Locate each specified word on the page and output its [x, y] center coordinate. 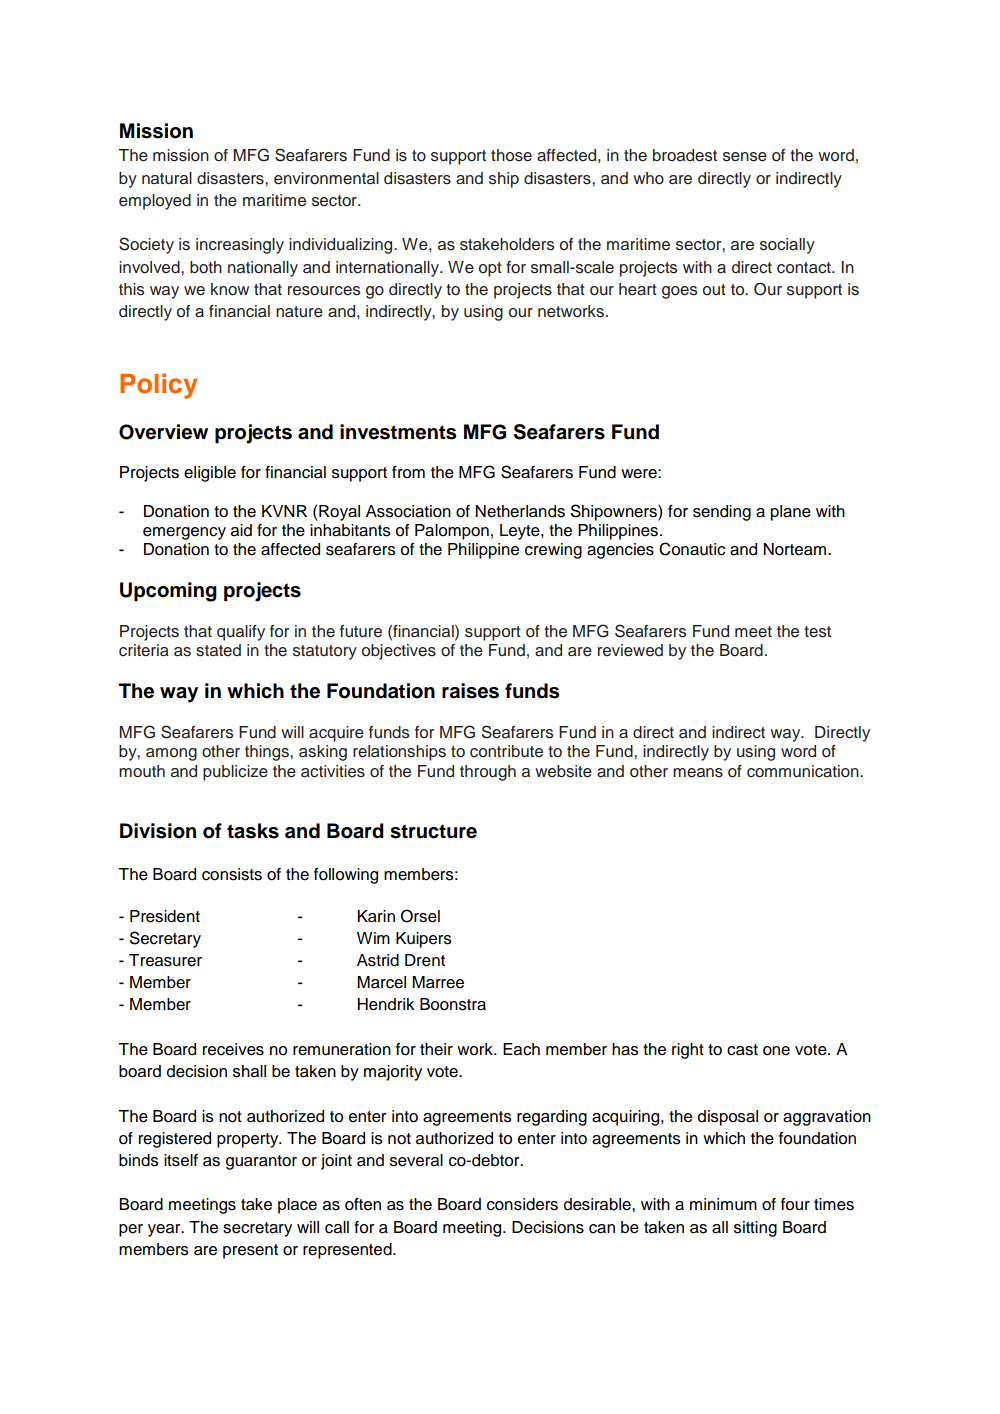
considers [522, 1204]
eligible [210, 474]
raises [470, 691]
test [817, 632]
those [511, 155]
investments [398, 432]
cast [742, 1050]
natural [167, 178]
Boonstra [453, 1004]
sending [722, 513]
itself [181, 1160]
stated [218, 650]
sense [745, 157]
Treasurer [165, 960]
